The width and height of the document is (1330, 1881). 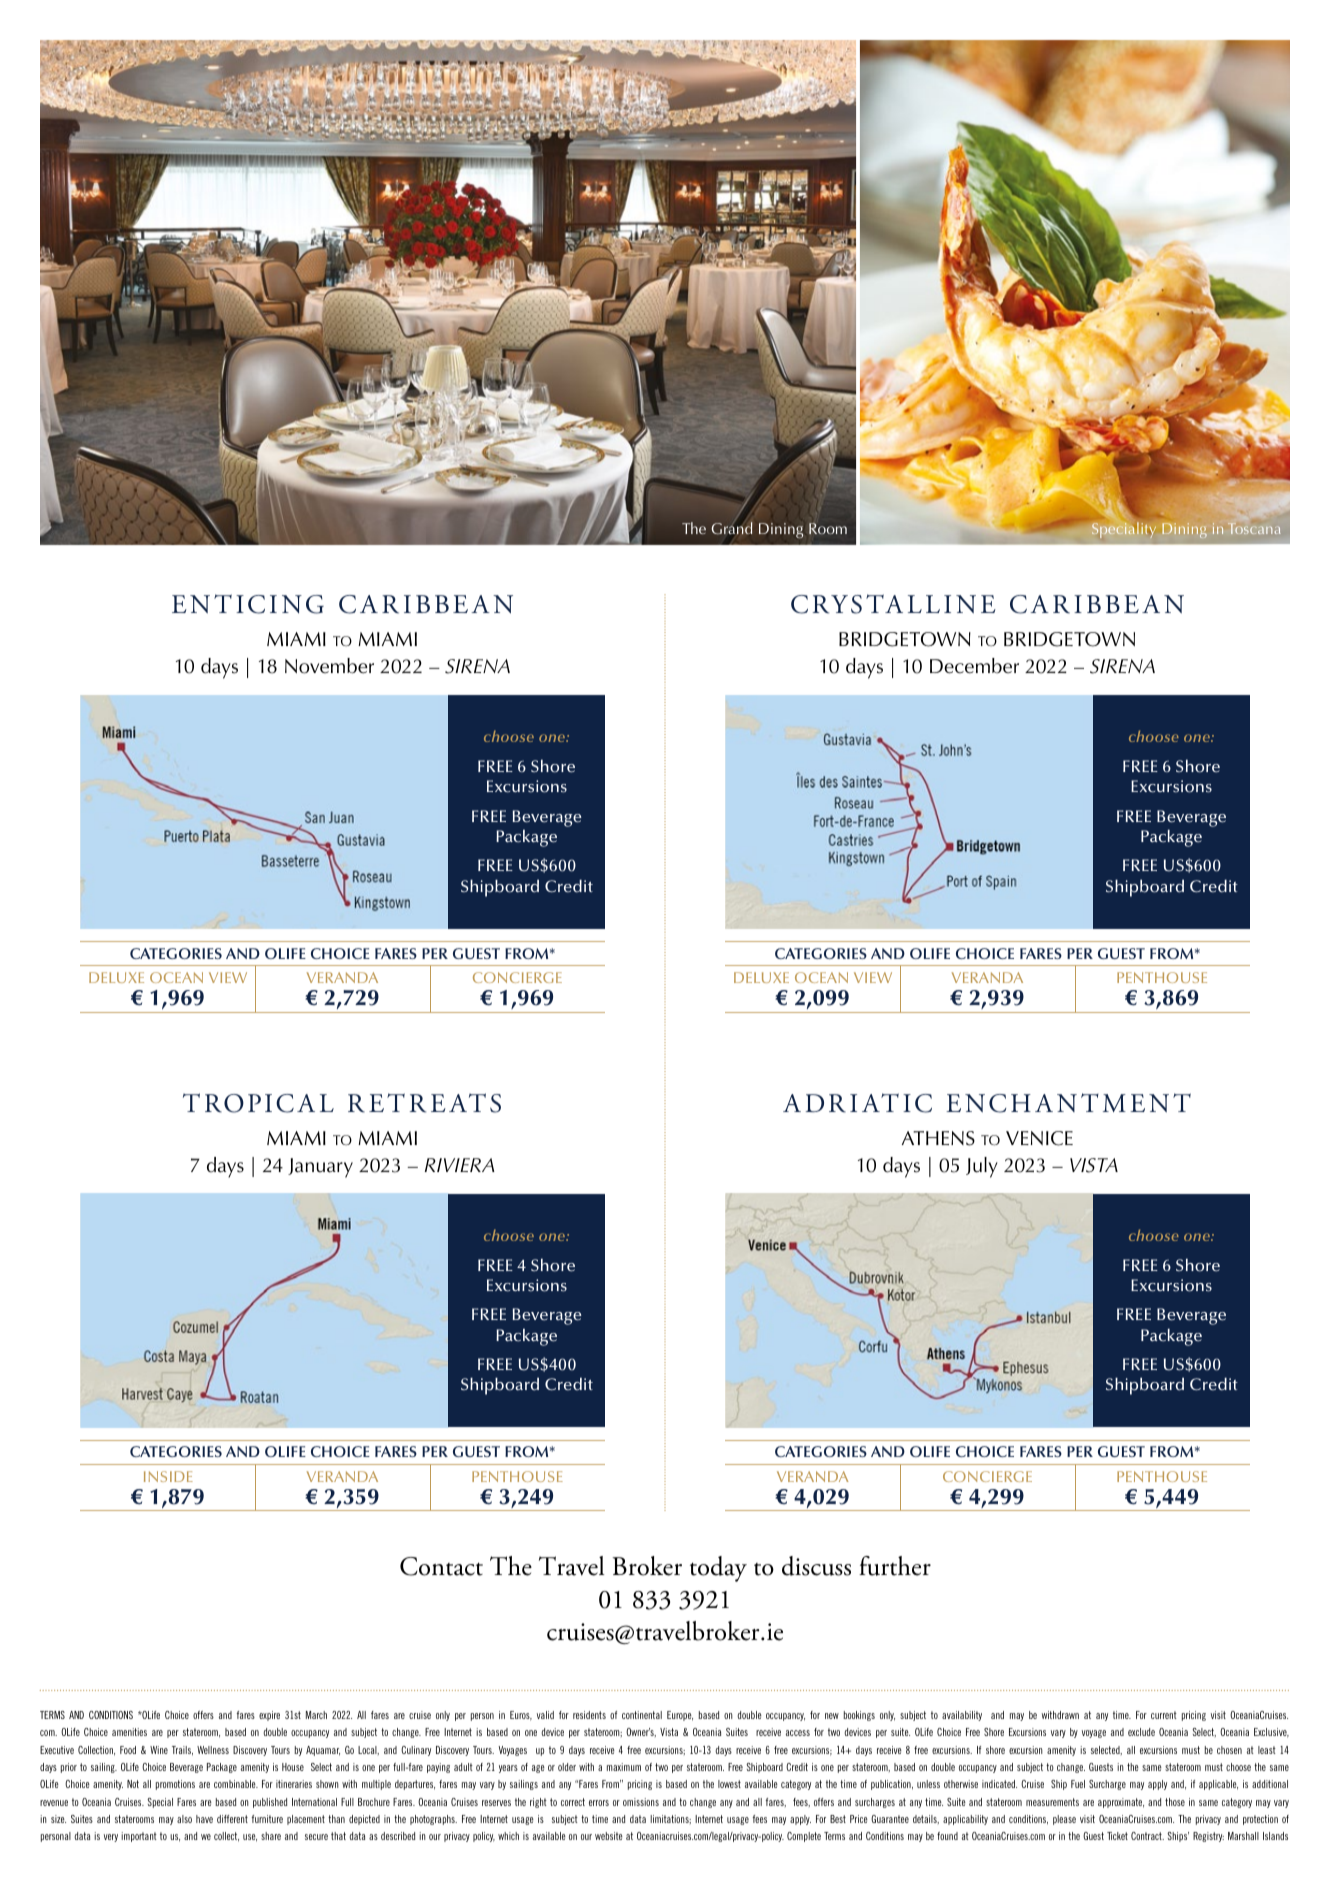 What do you see at coordinates (329, 666) in the document?
I see `November` at bounding box center [329, 666].
